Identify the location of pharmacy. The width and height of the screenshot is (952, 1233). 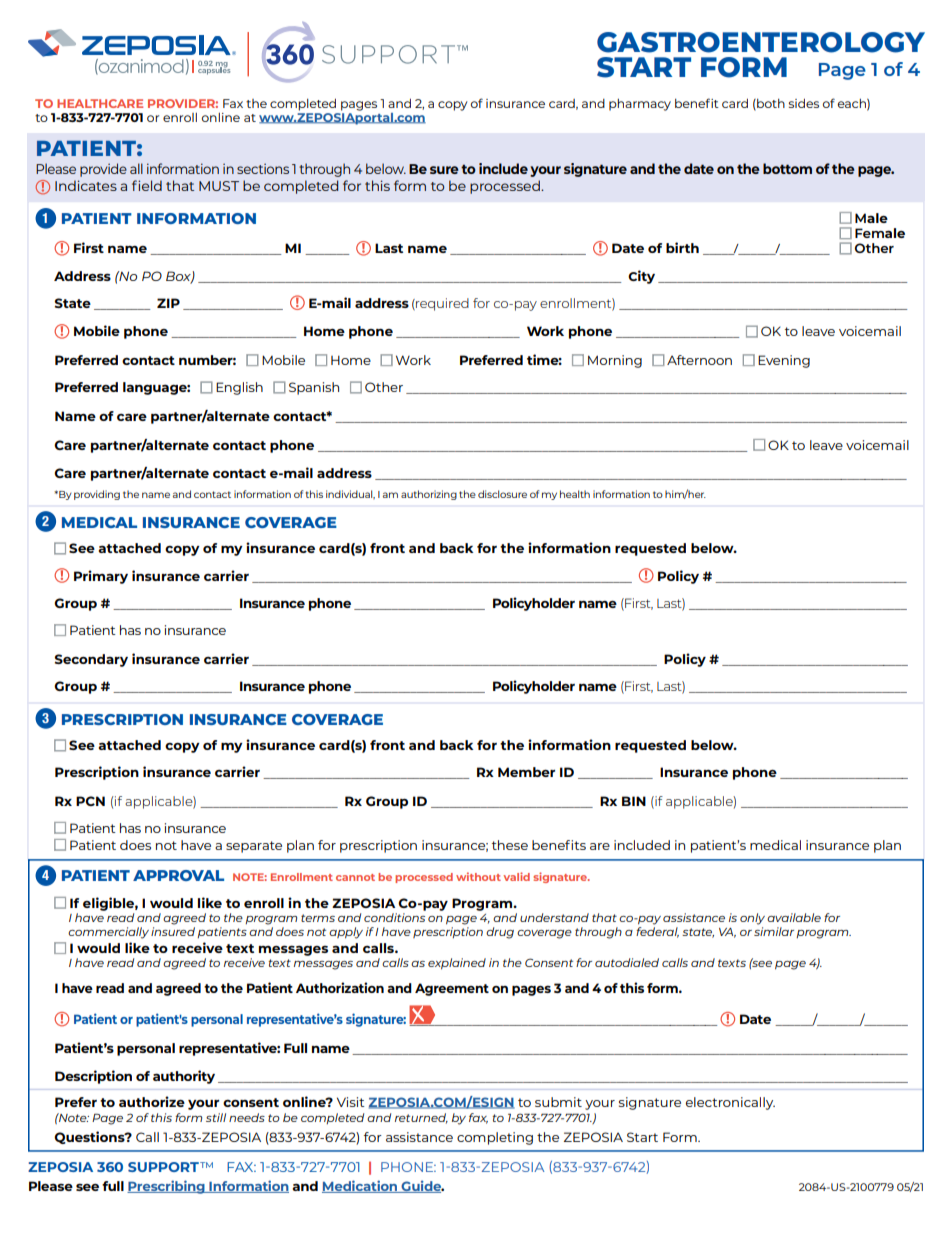
(640, 105).
